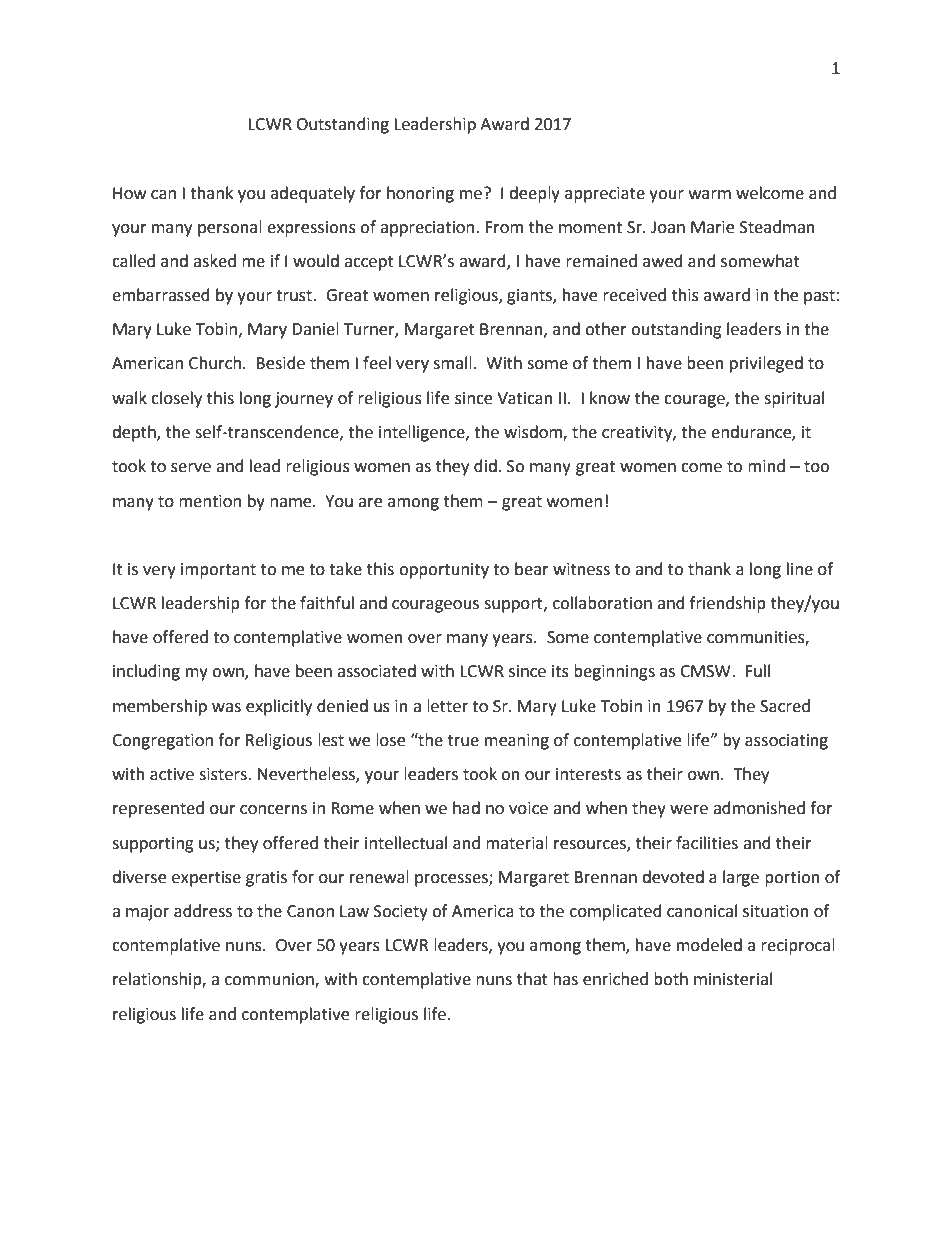 The width and height of the screenshot is (952, 1233). What do you see at coordinates (218, 571) in the screenshot?
I see `important` at bounding box center [218, 571].
